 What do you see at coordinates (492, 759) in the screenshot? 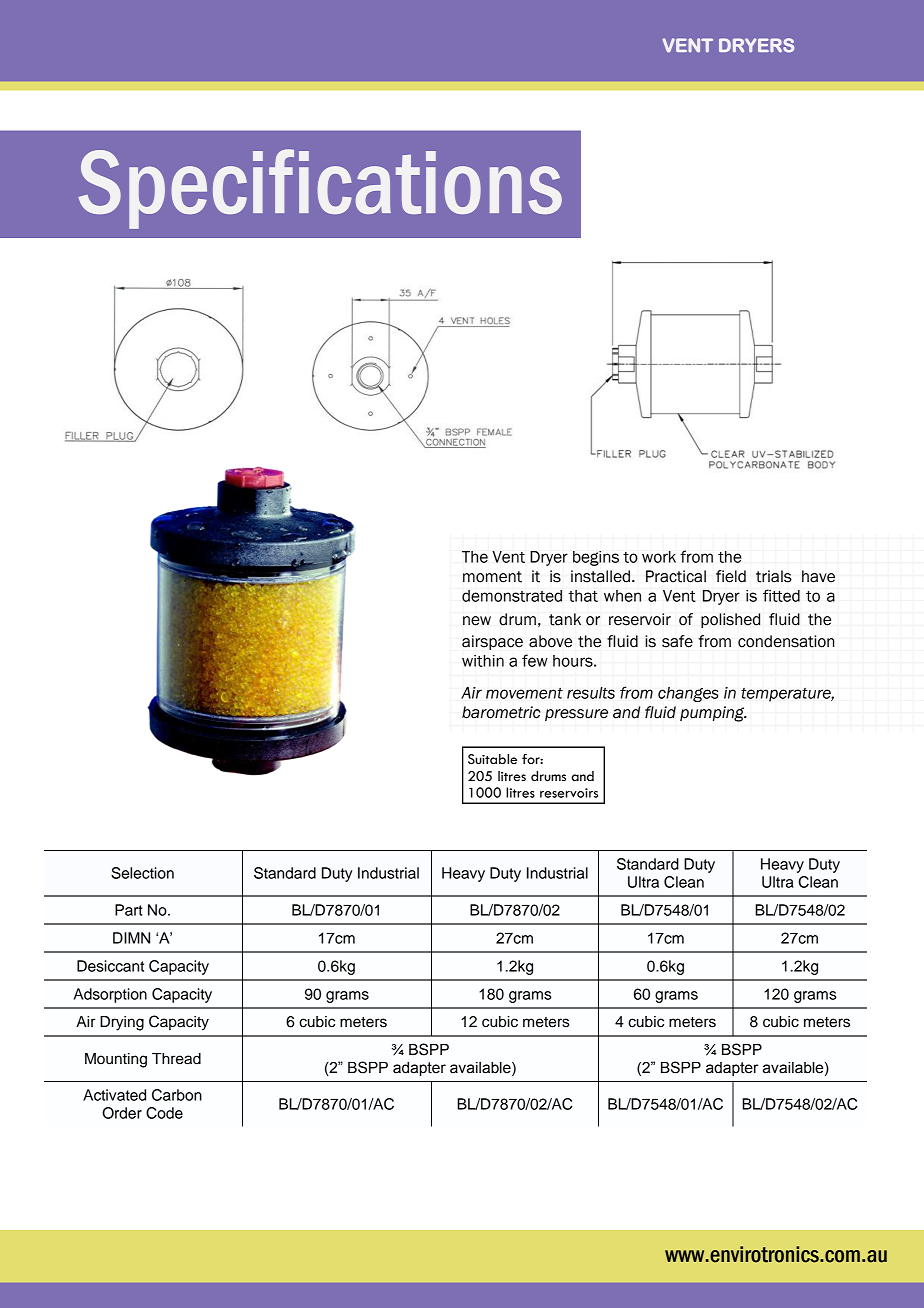
I see `Suitable` at bounding box center [492, 759].
